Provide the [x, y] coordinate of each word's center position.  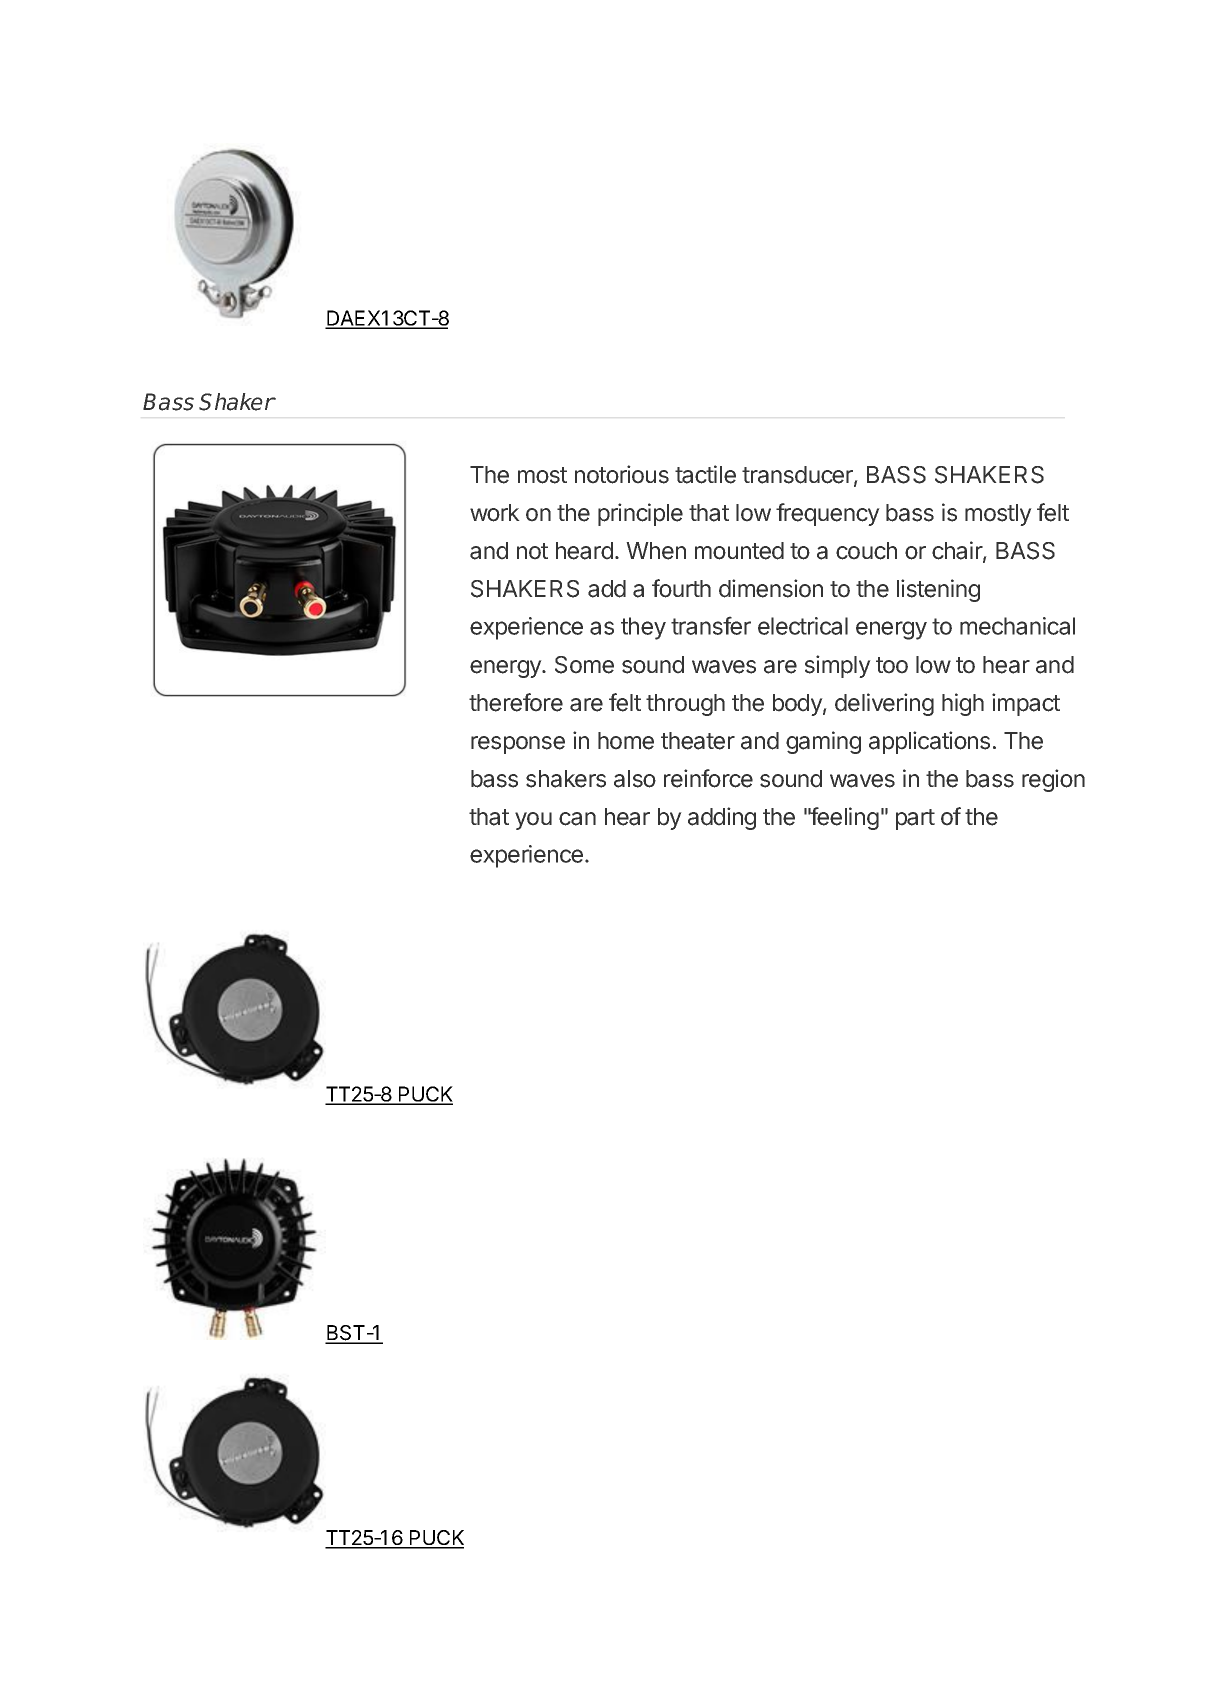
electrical [803, 626]
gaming [823, 742]
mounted [739, 551]
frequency [828, 514]
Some [584, 665]
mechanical [1017, 626]
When [656, 551]
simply [838, 666]
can [577, 819]
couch [866, 551]
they [643, 628]
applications [929, 742]
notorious [622, 474]
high [963, 704]
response [518, 745]
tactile [705, 474]
